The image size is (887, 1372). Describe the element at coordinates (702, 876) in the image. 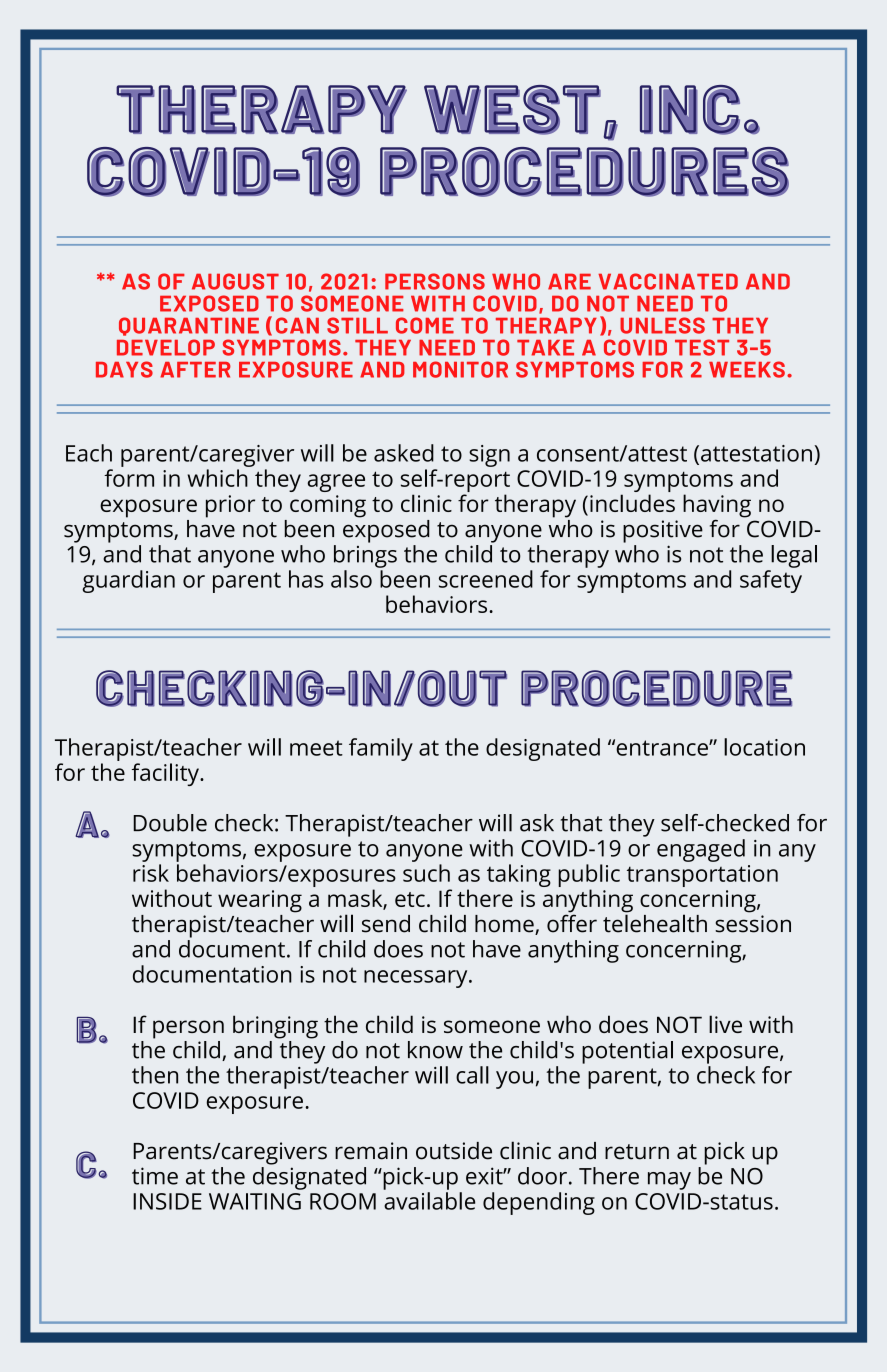

I see `transportation` at that location.
